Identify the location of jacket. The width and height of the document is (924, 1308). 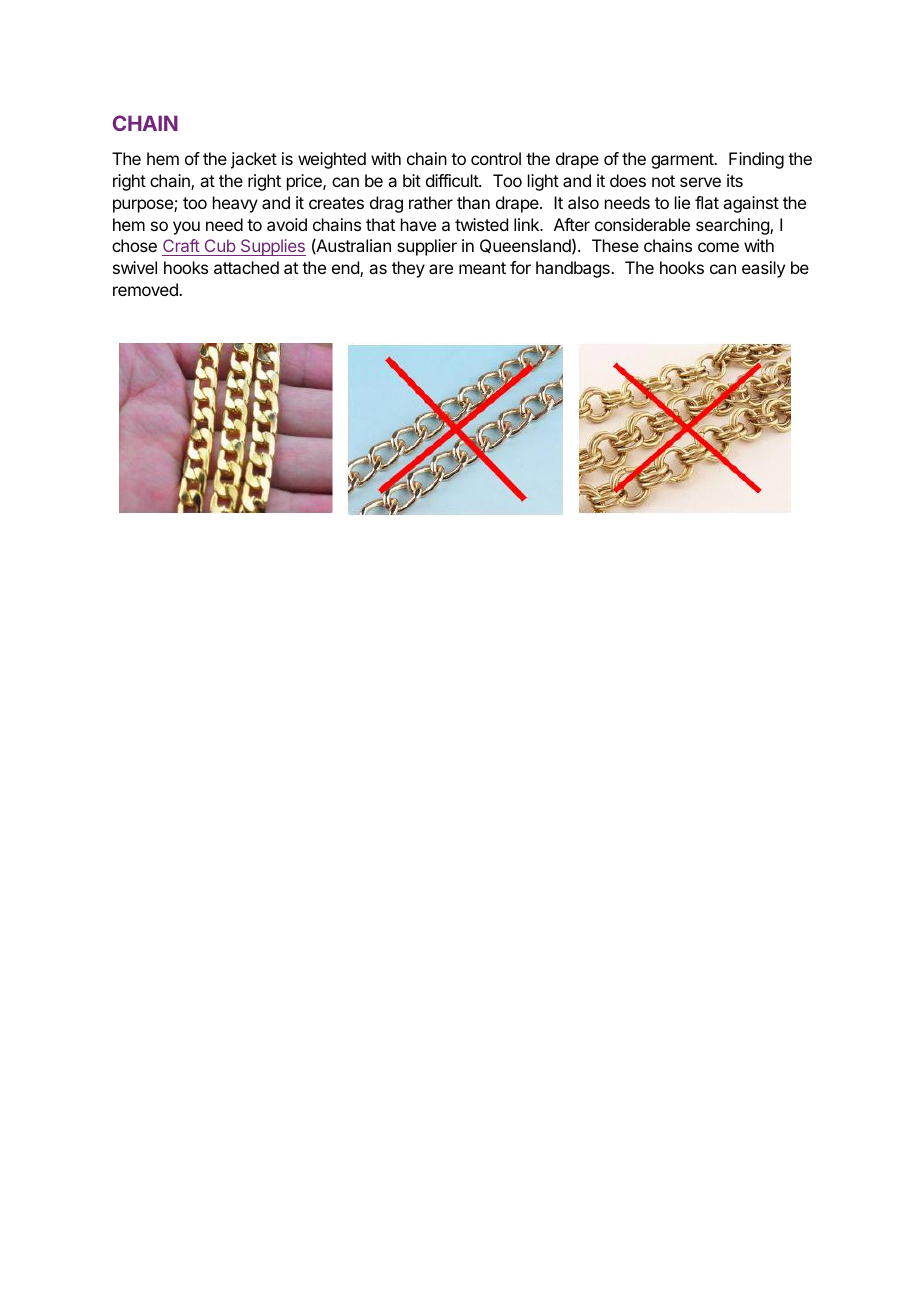
(254, 160).
